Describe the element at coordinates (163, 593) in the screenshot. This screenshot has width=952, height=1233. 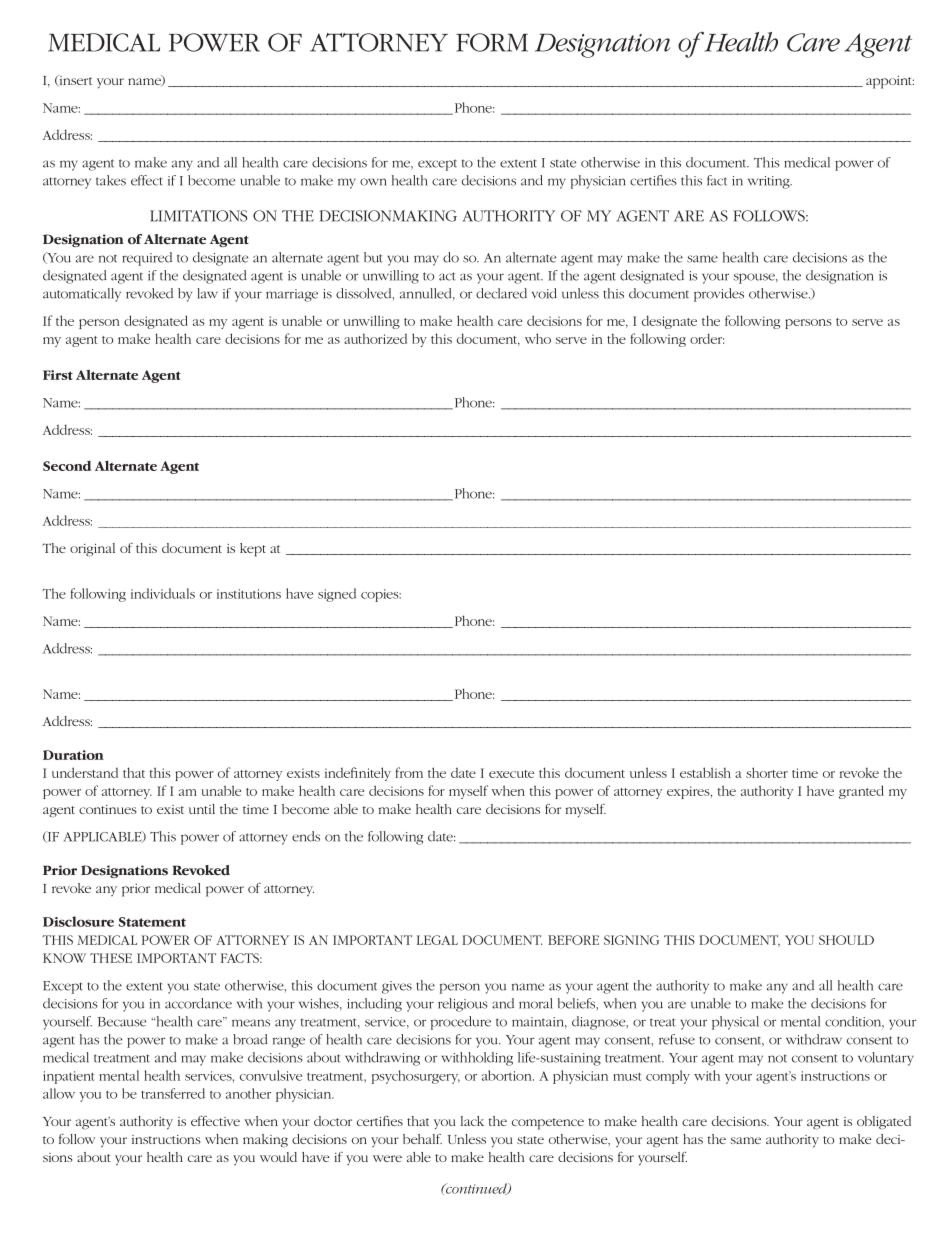
I see `individuals` at that location.
